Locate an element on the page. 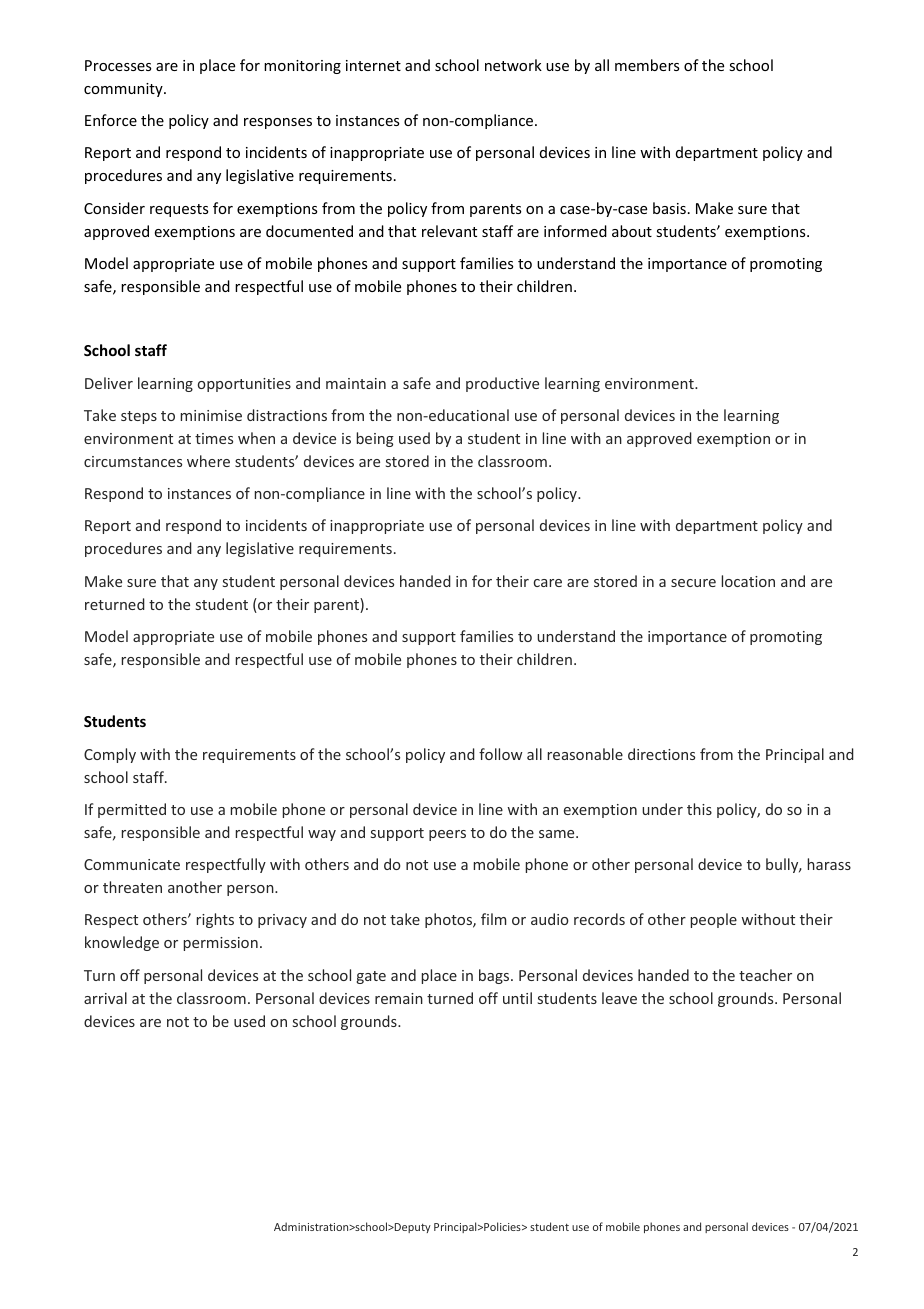 The image size is (924, 1309). opportunities is located at coordinates (244, 385).
